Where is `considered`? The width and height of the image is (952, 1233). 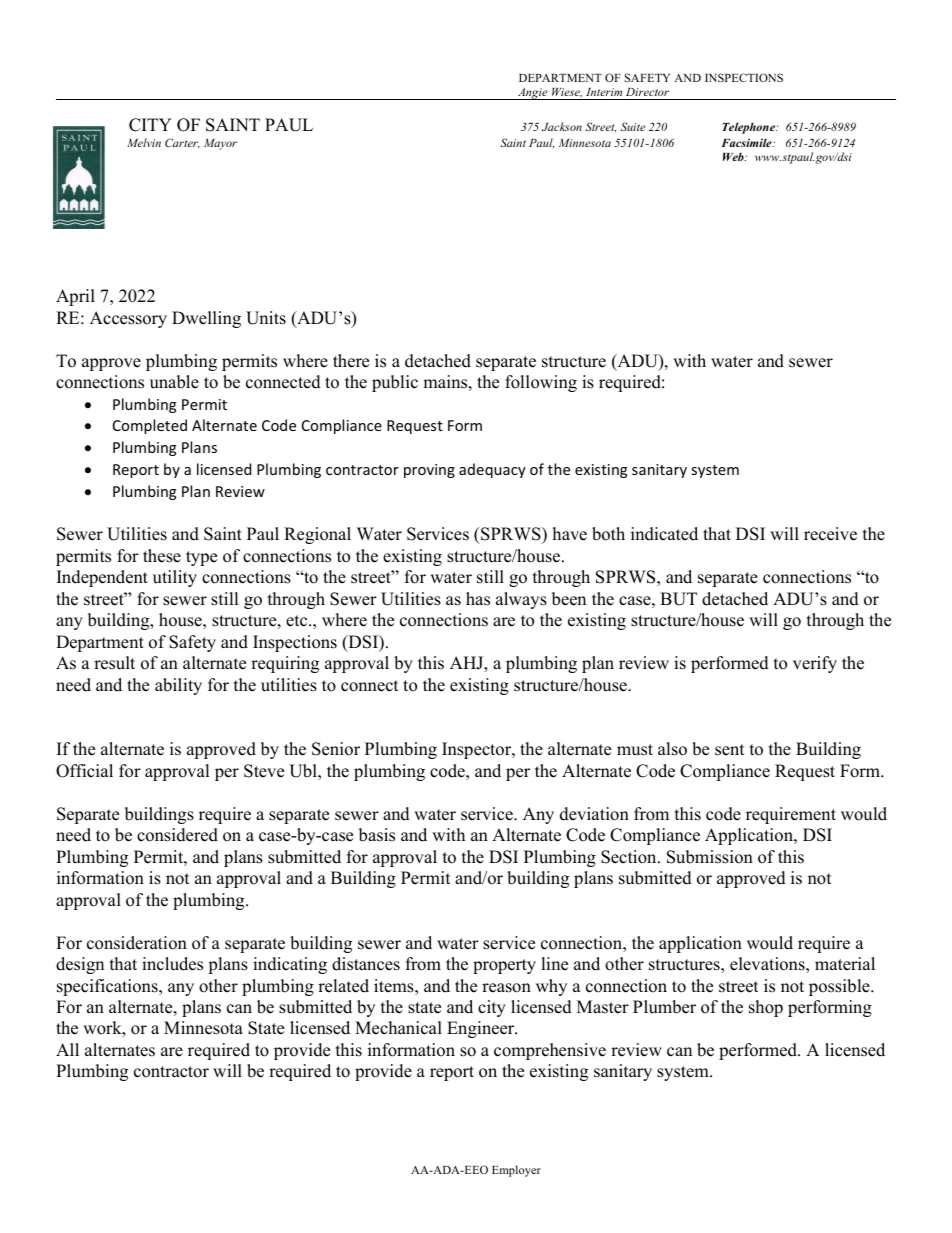 considered is located at coordinates (177, 835).
